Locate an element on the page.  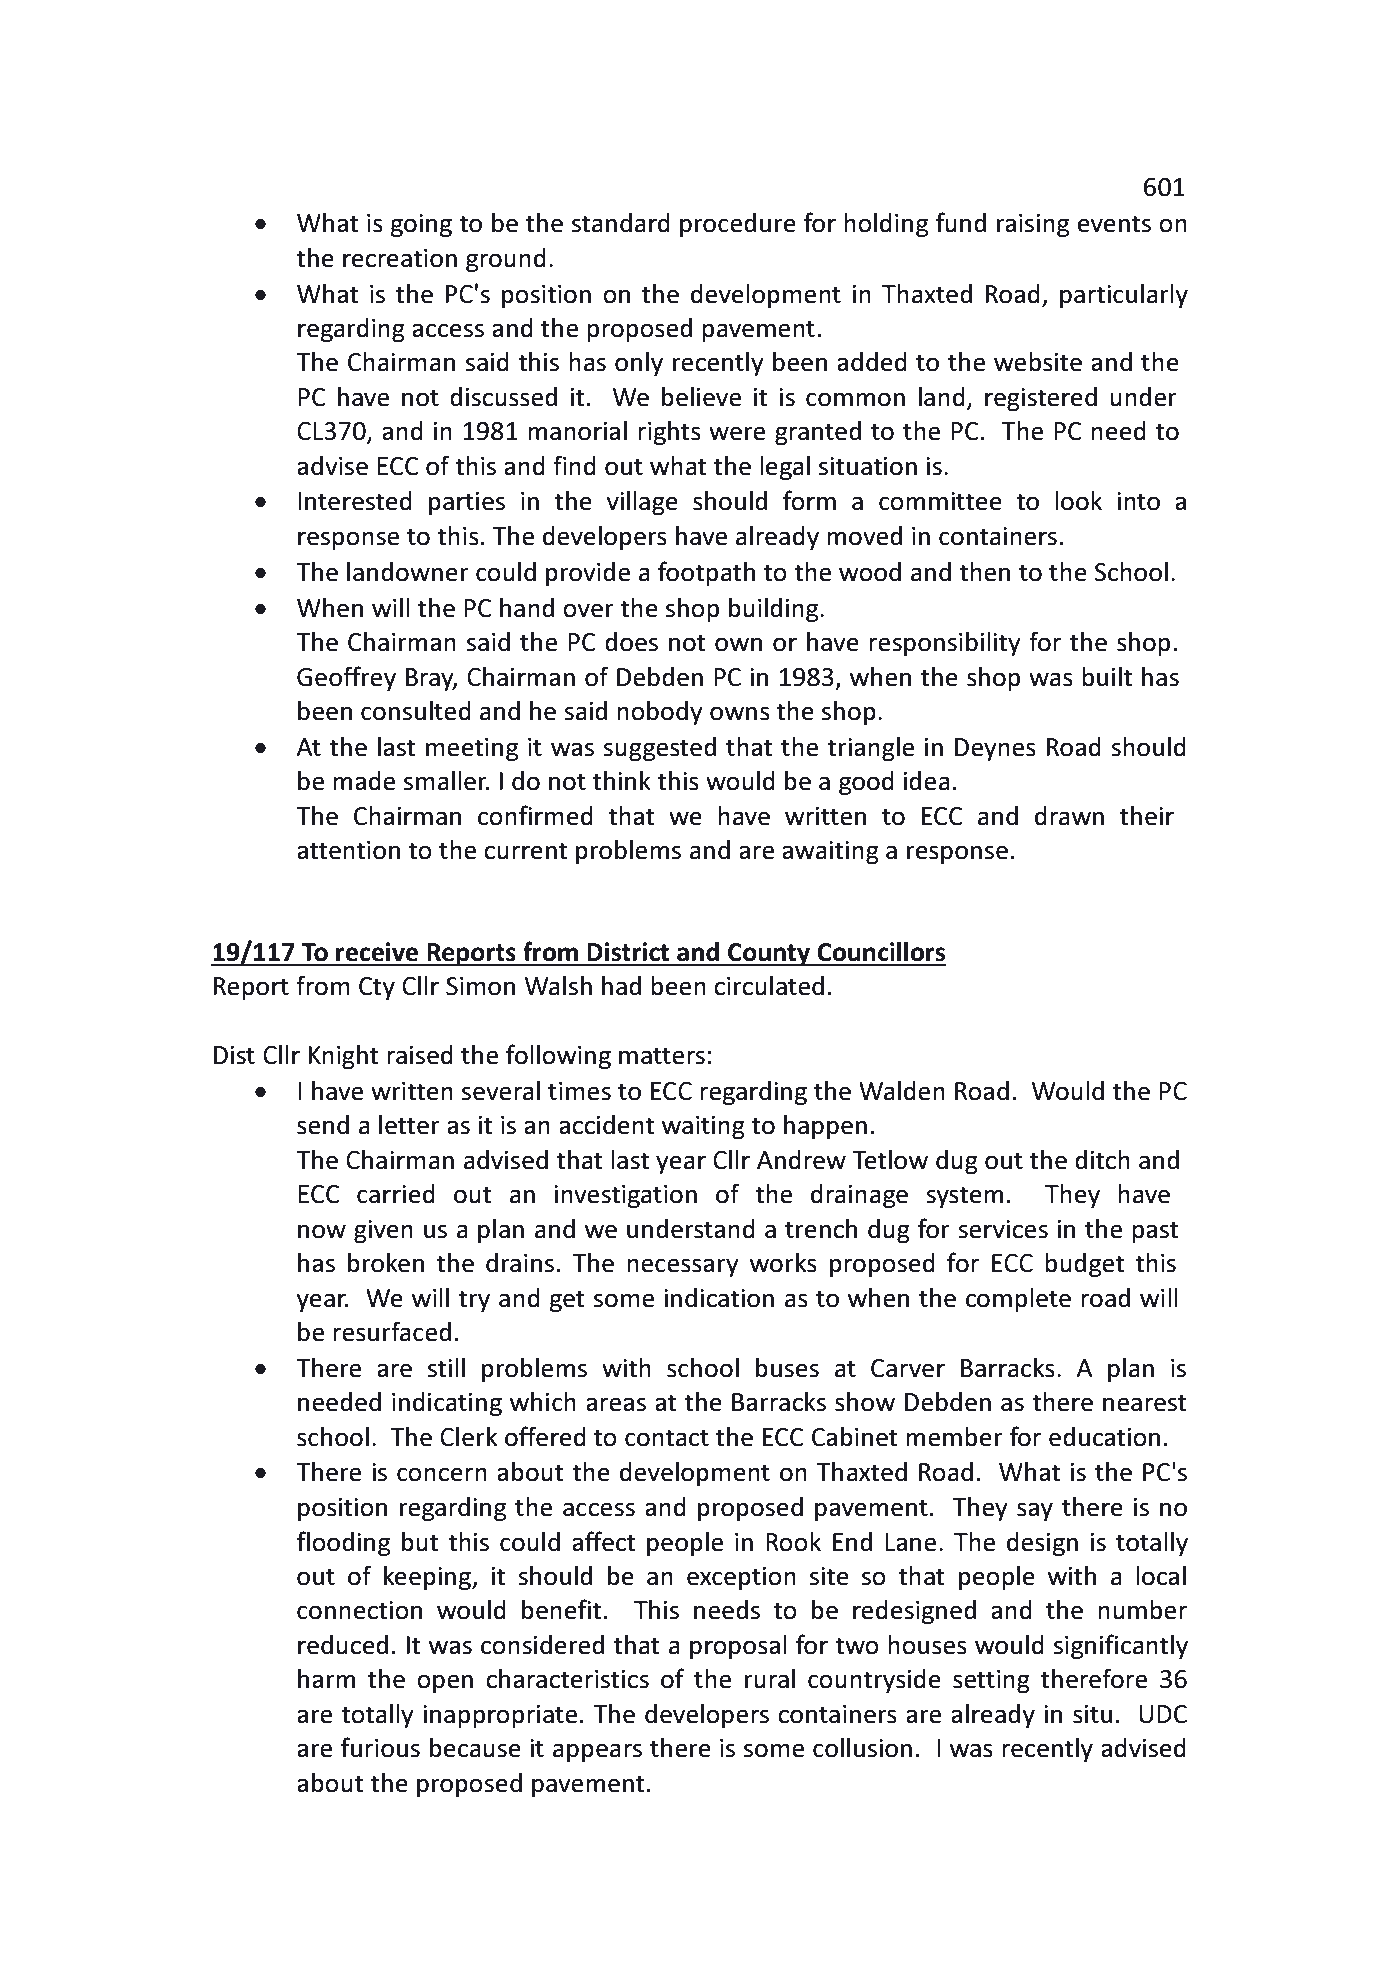
recreation is located at coordinates (400, 258).
